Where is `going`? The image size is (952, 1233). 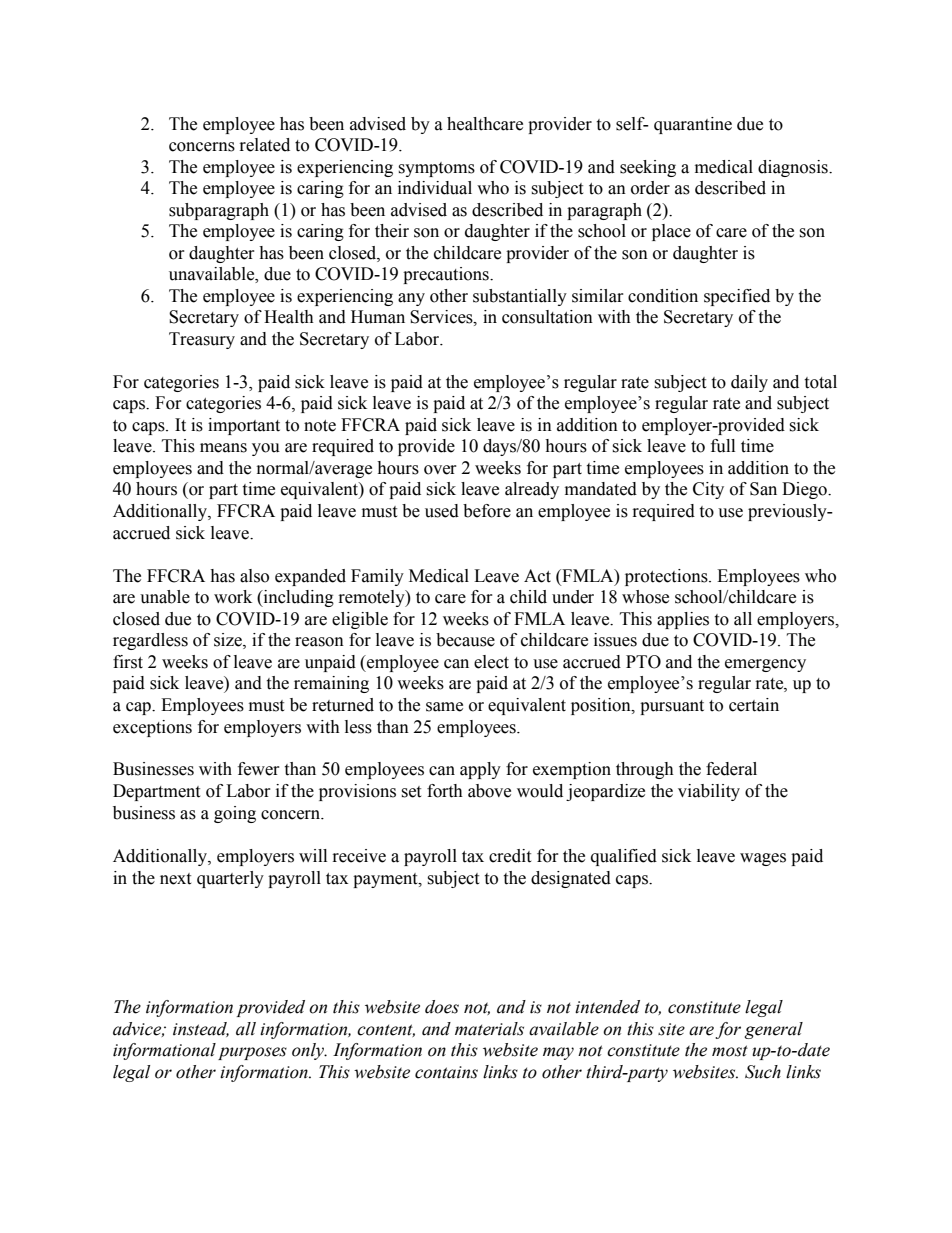 going is located at coordinates (235, 814).
